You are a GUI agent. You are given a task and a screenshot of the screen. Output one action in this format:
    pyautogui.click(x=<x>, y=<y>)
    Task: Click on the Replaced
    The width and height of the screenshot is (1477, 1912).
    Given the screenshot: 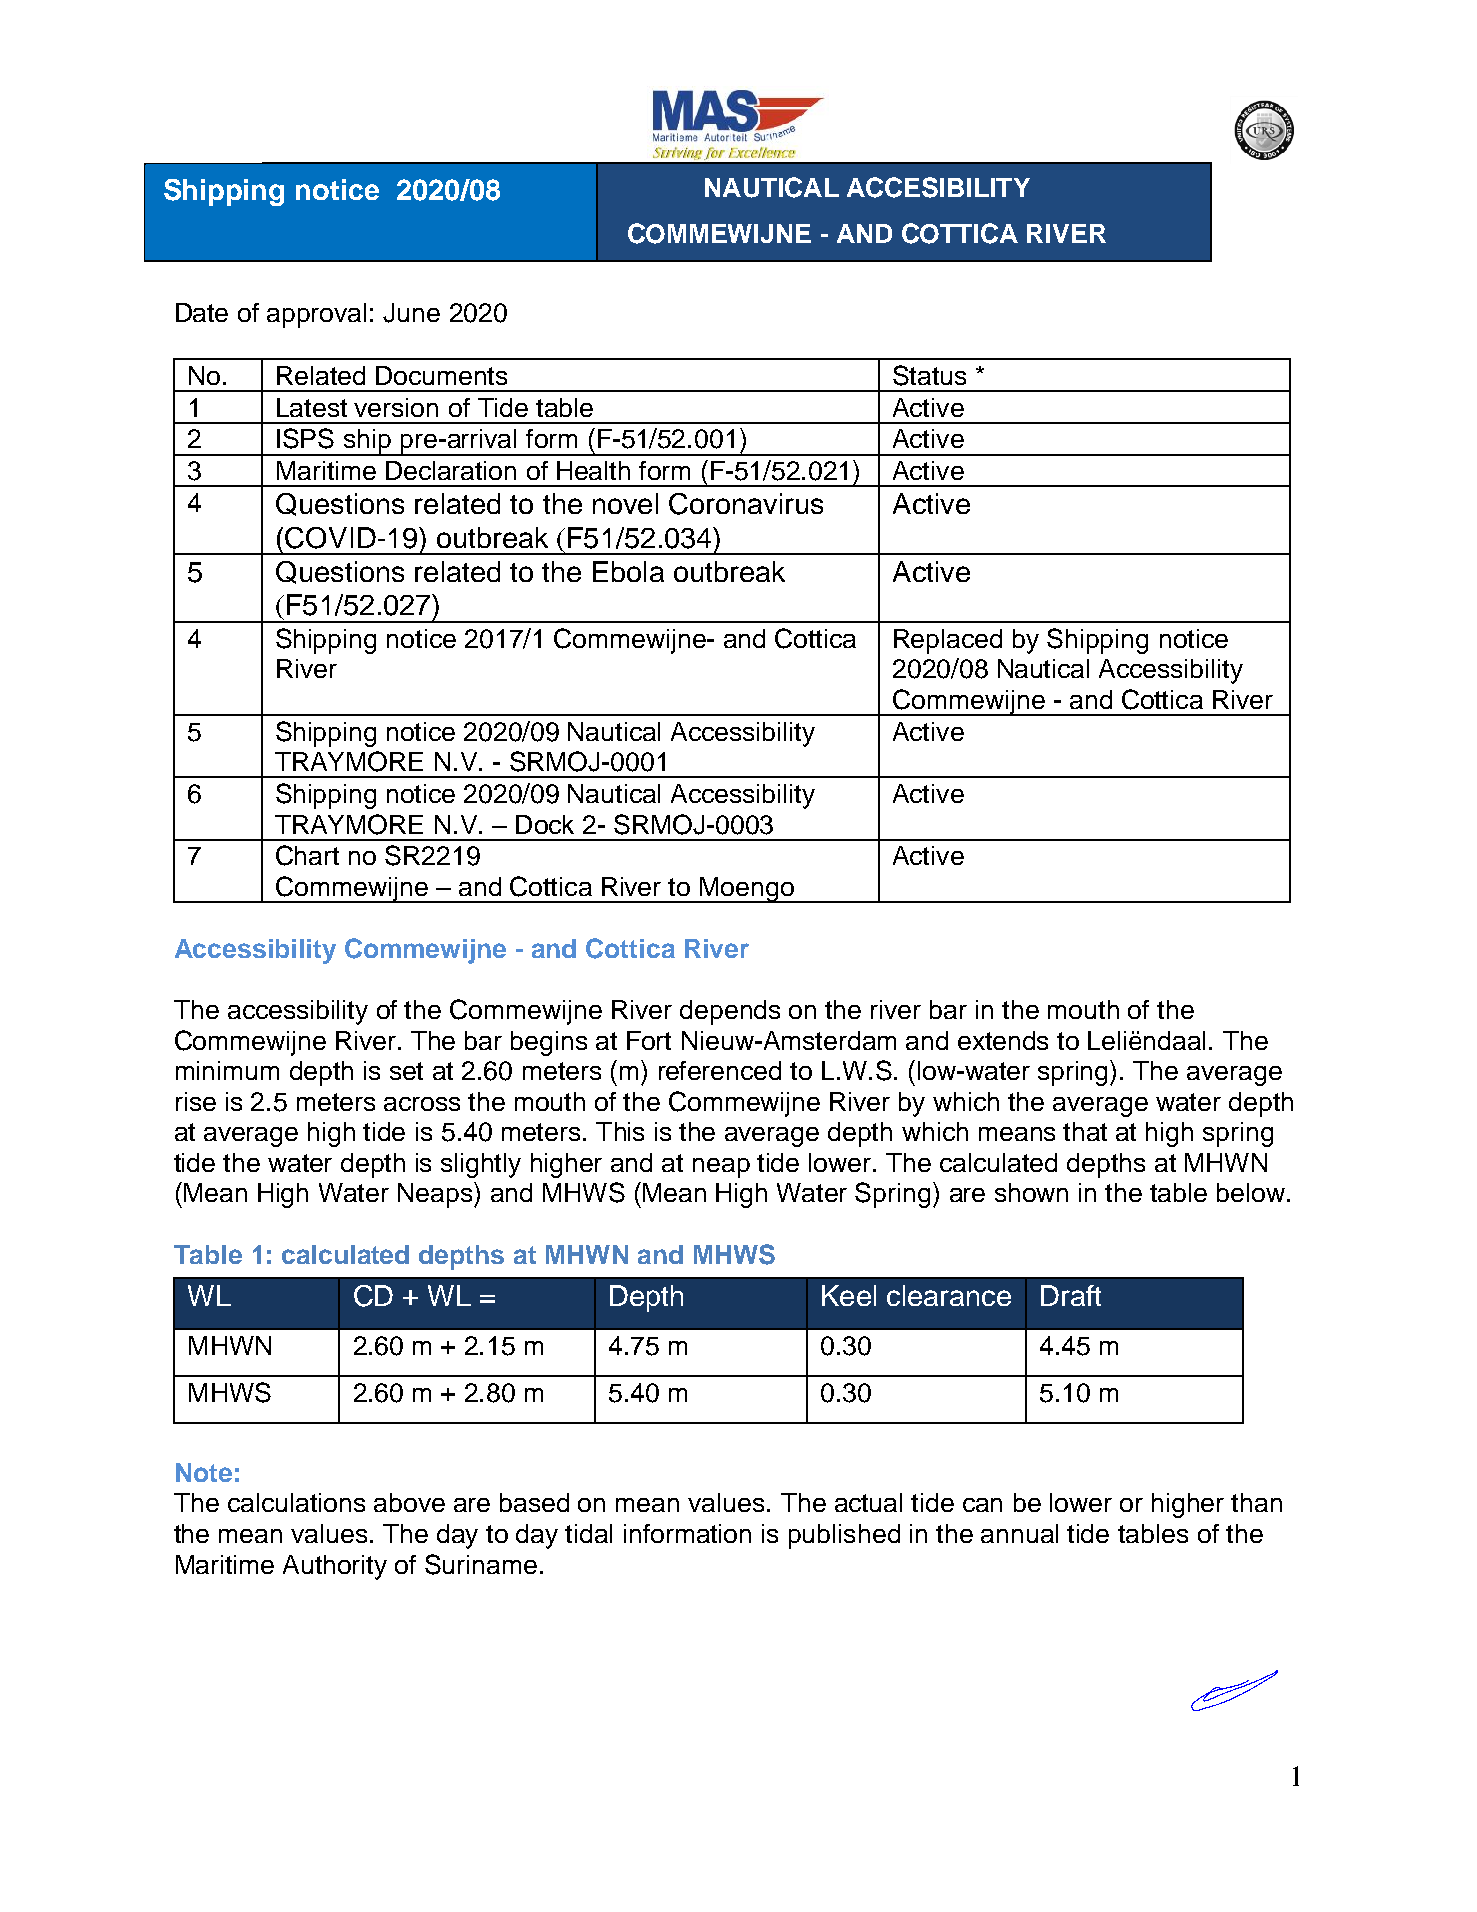 What is the action you would take?
    pyautogui.click(x=948, y=641)
